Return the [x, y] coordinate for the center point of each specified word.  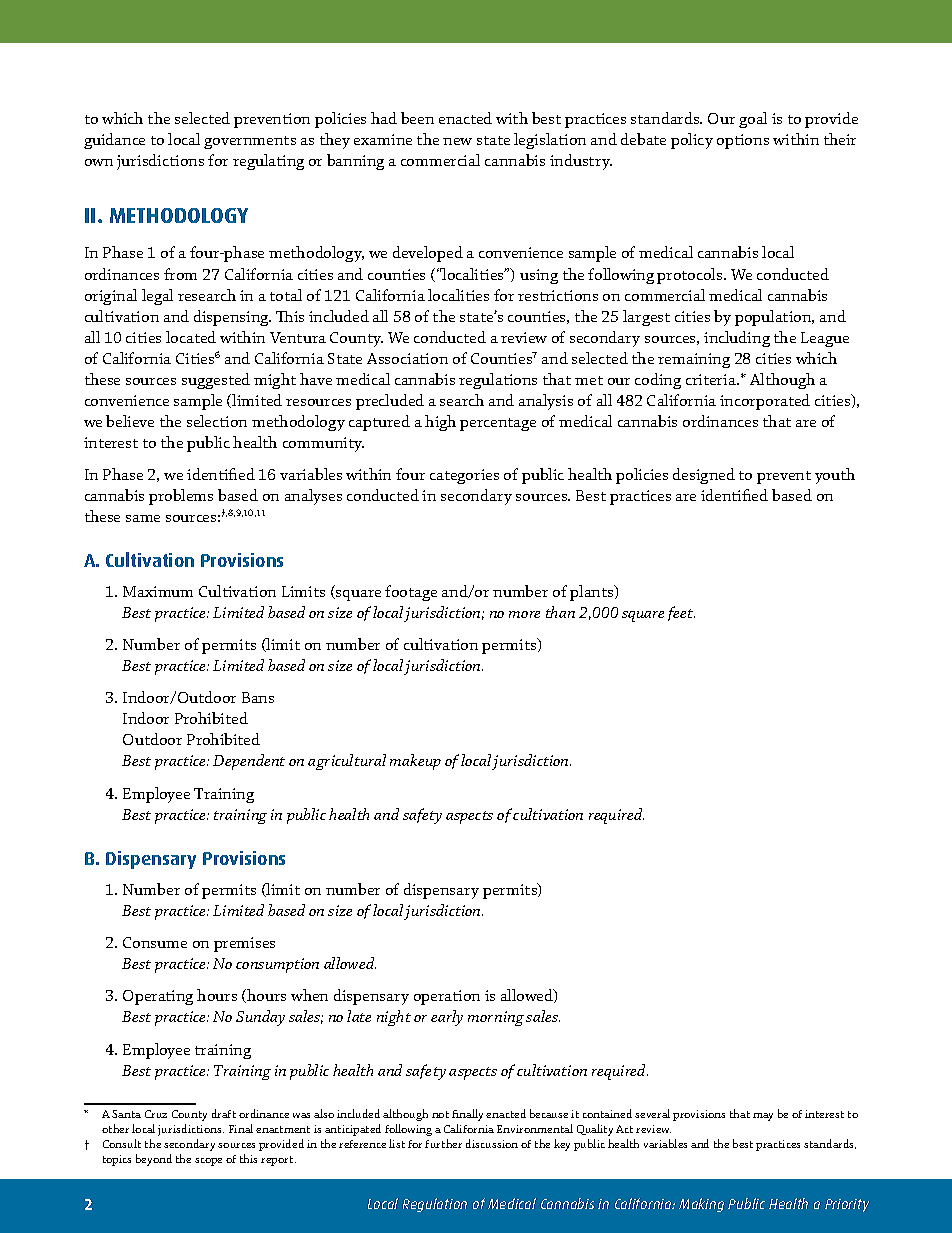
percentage [498, 424]
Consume [155, 942]
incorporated [765, 402]
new [457, 141]
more [524, 614]
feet [681, 613]
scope [208, 1162]
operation [447, 997]
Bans [258, 697]
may [763, 1117]
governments [250, 142]
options [743, 141]
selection [217, 421]
